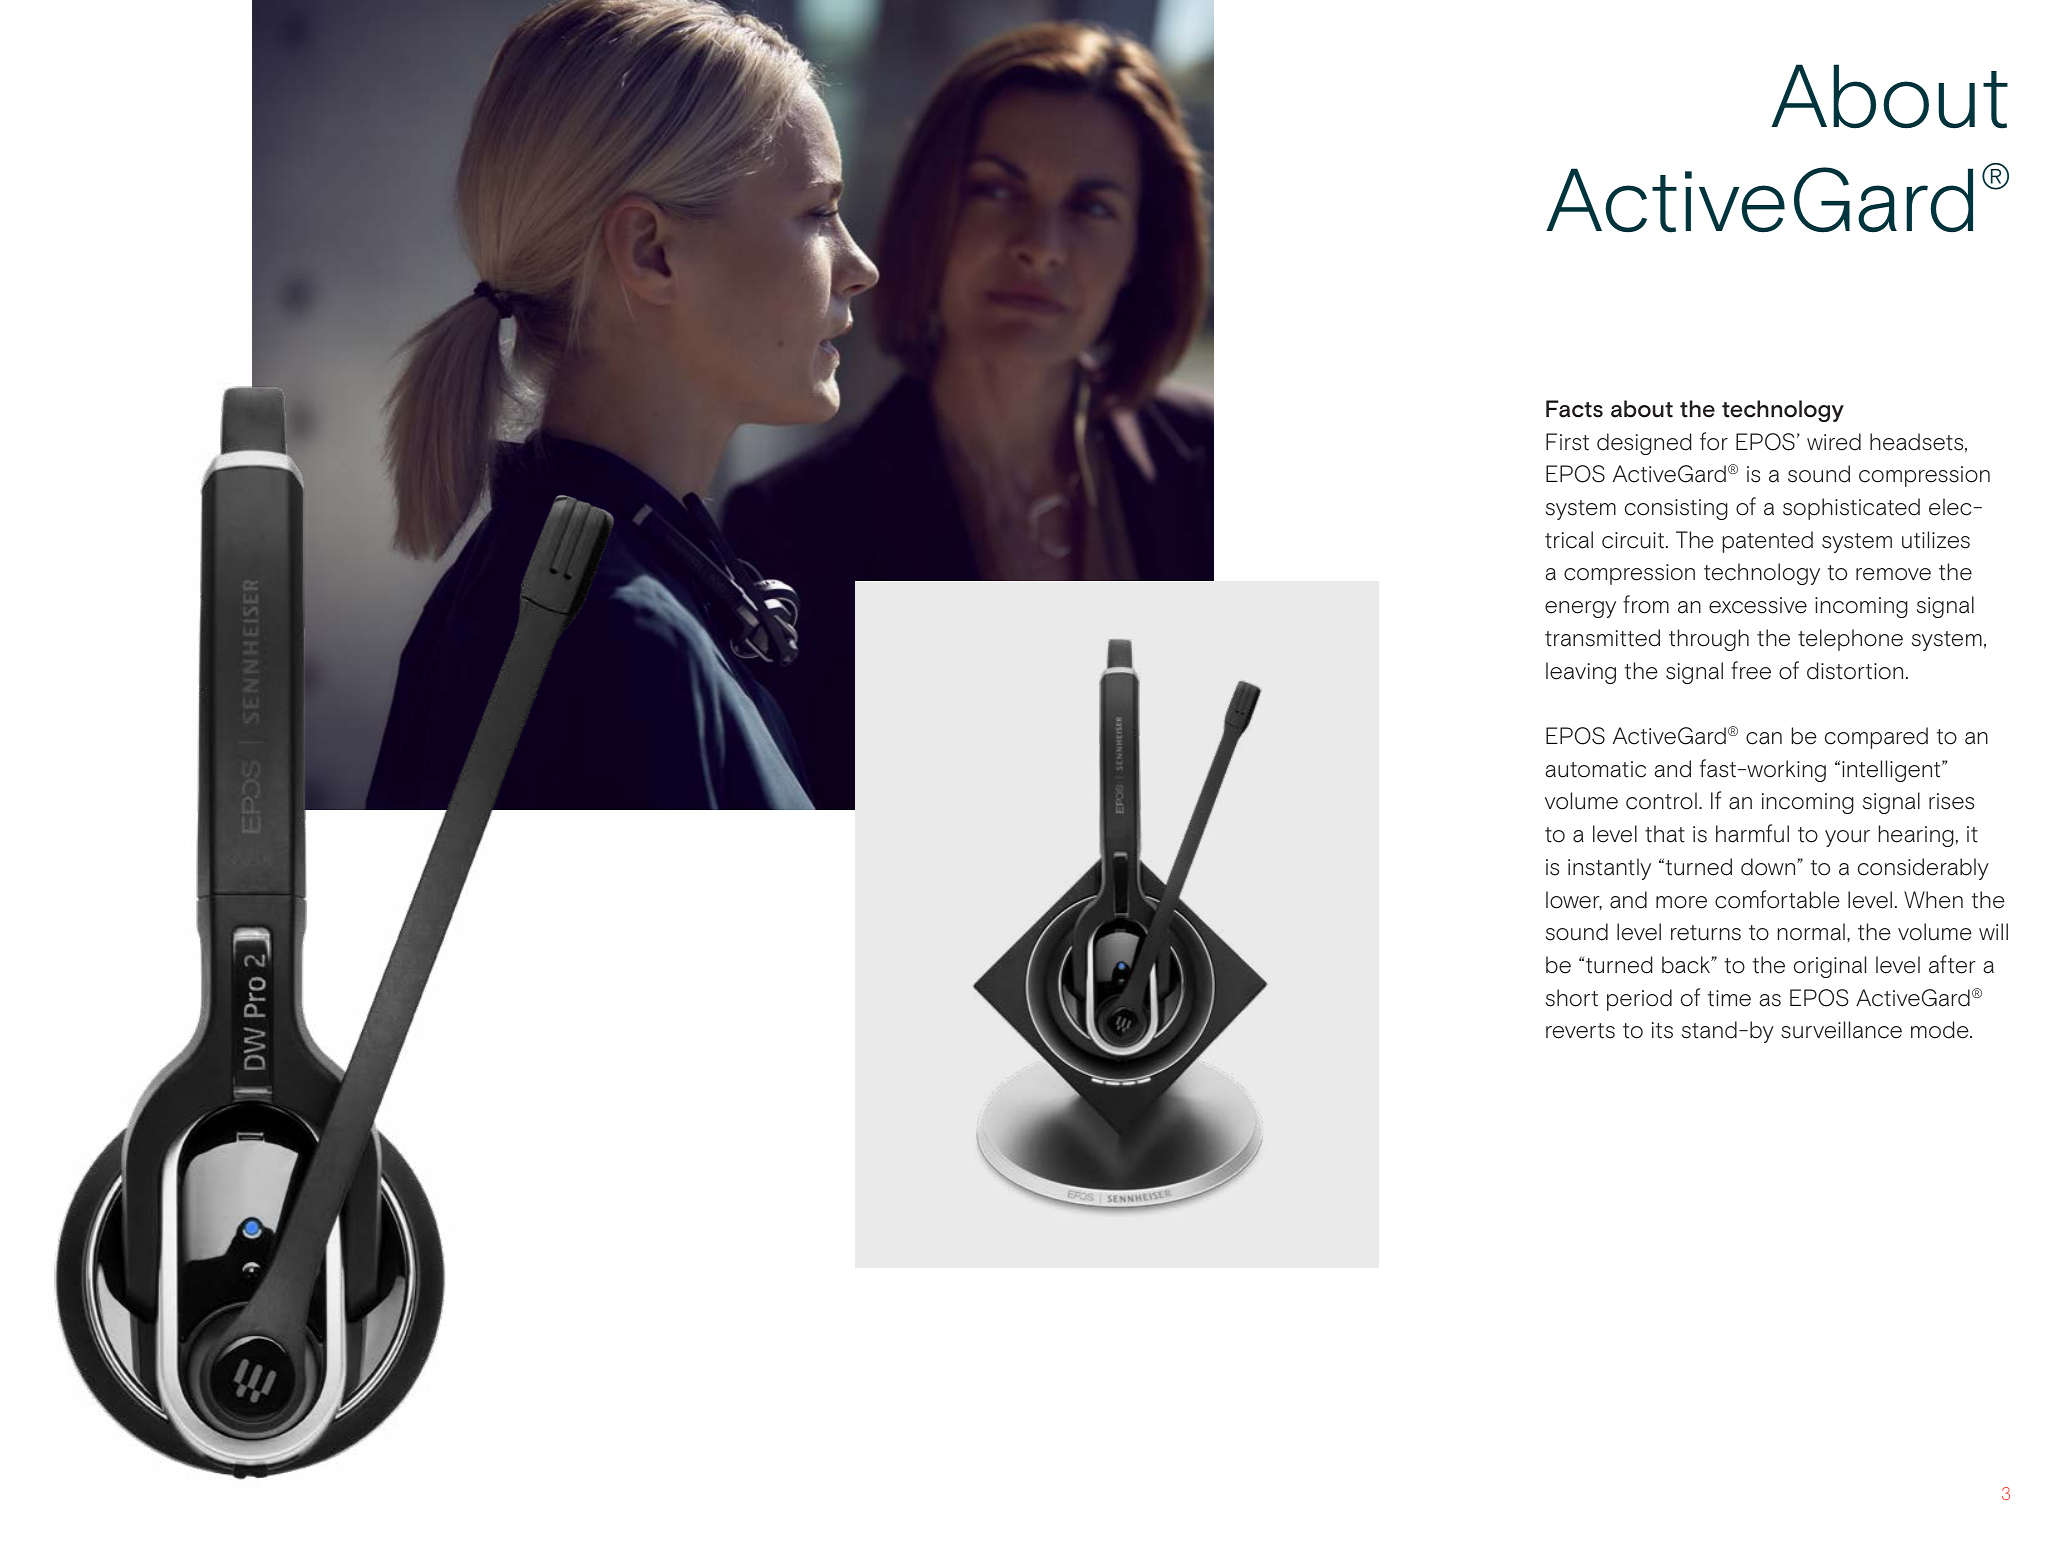  Describe the element at coordinates (1758, 605) in the document. I see `excessive` at that location.
